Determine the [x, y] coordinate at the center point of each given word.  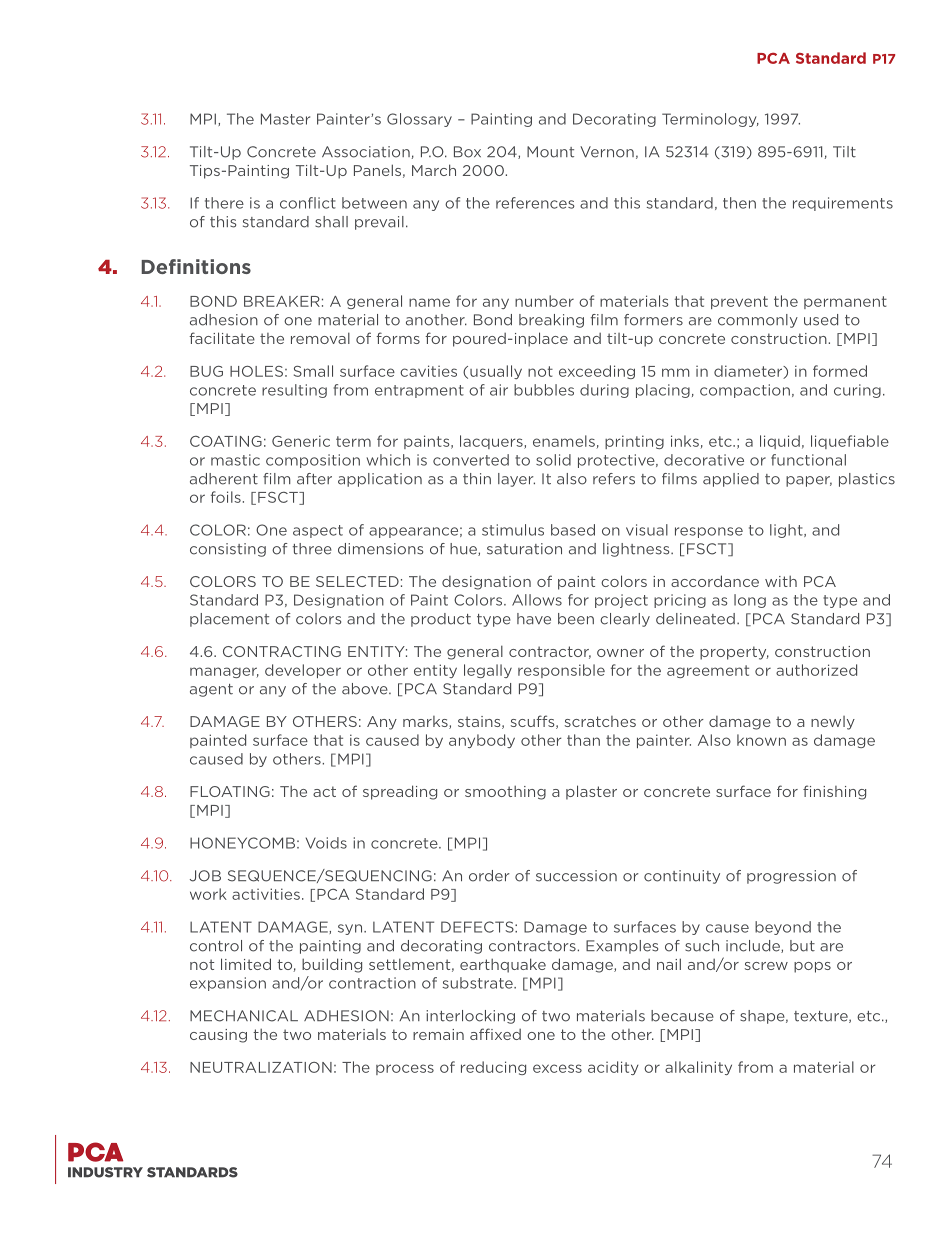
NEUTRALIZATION [261, 1067]
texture [822, 1017]
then [739, 203]
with [781, 581]
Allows [537, 600]
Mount [550, 152]
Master [285, 119]
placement [229, 620]
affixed [495, 1034]
